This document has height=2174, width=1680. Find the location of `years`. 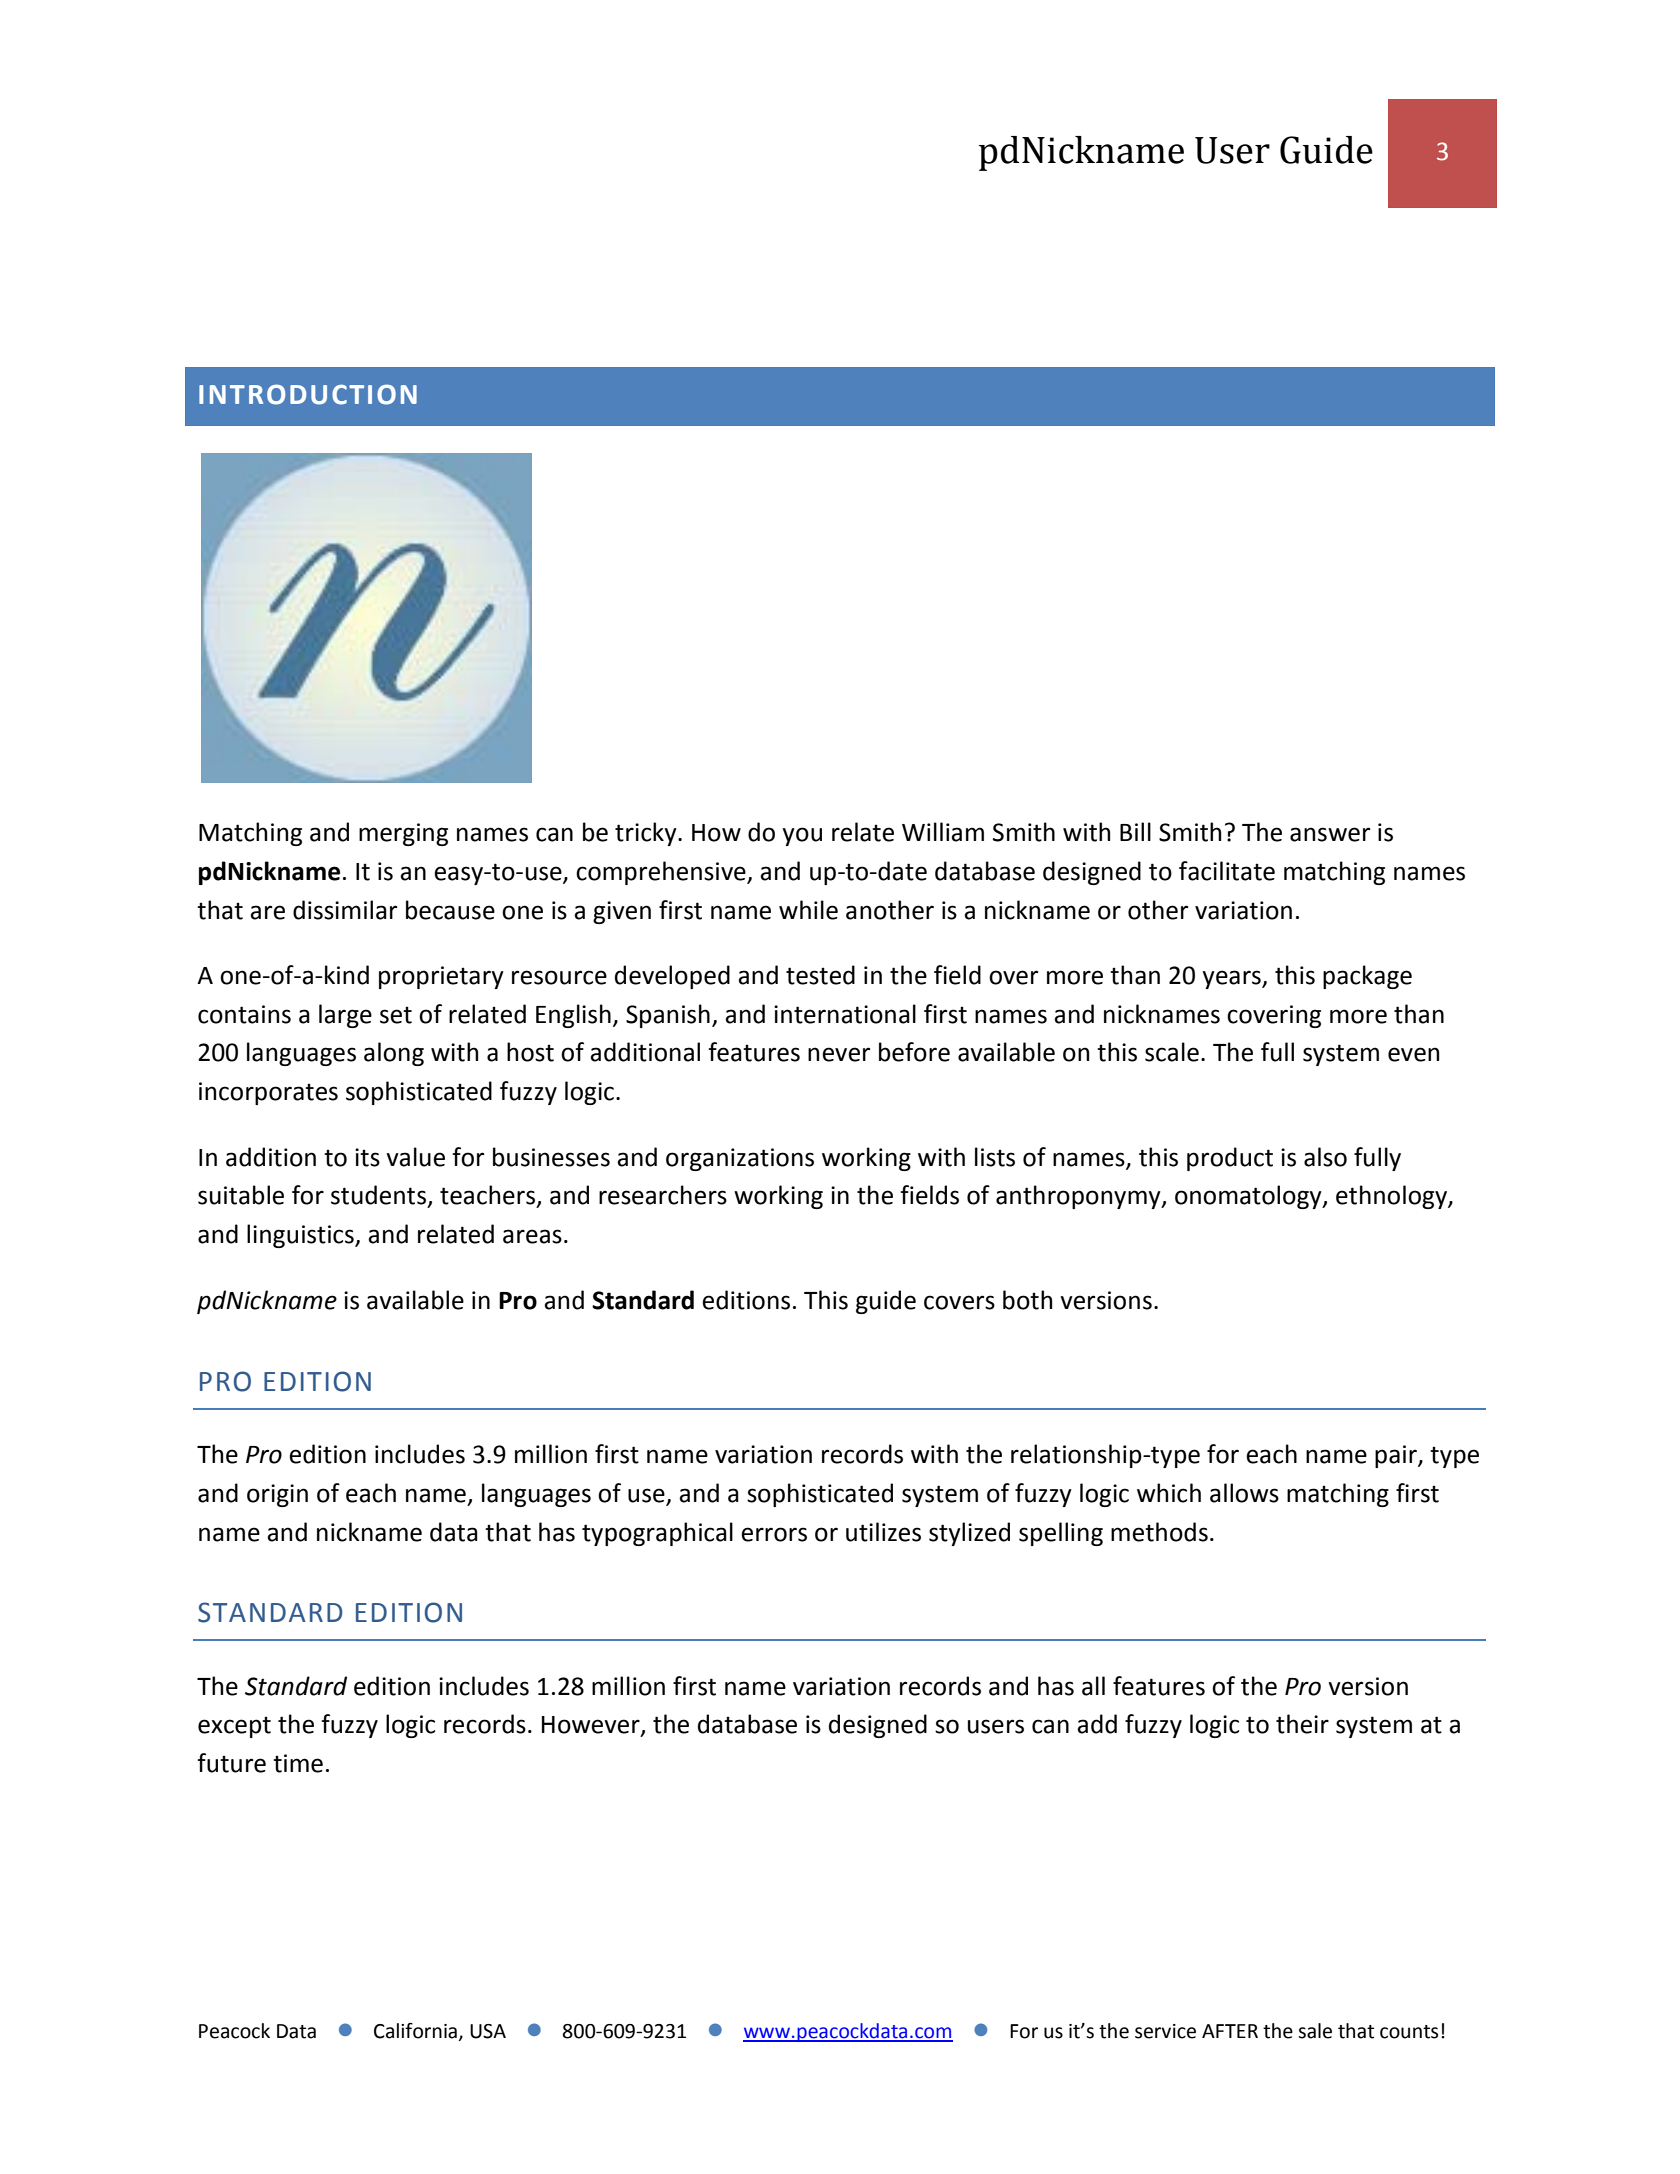

years is located at coordinates (1232, 979).
